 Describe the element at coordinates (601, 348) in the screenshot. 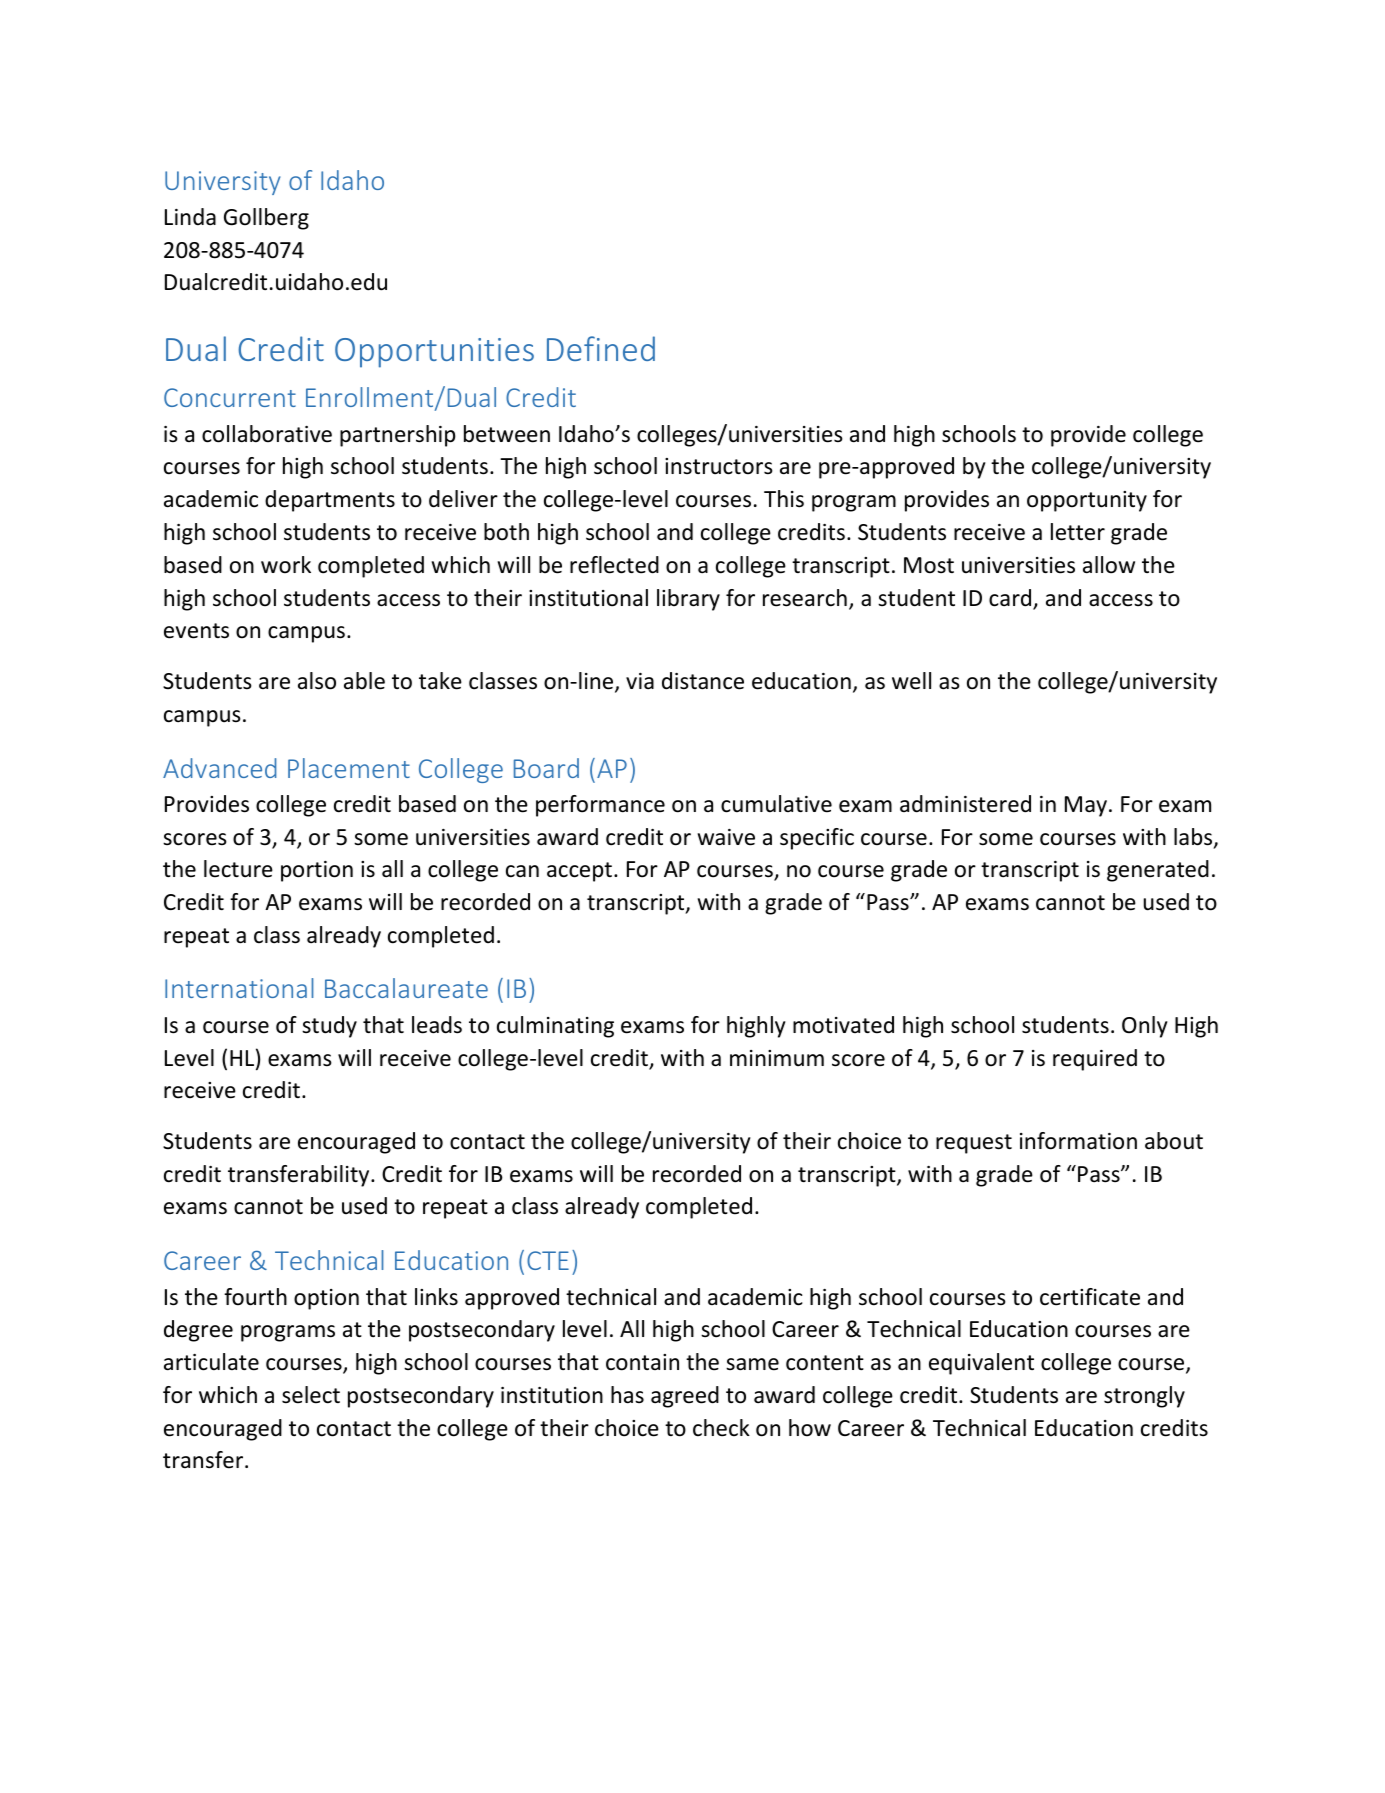

I see `Defined` at that location.
